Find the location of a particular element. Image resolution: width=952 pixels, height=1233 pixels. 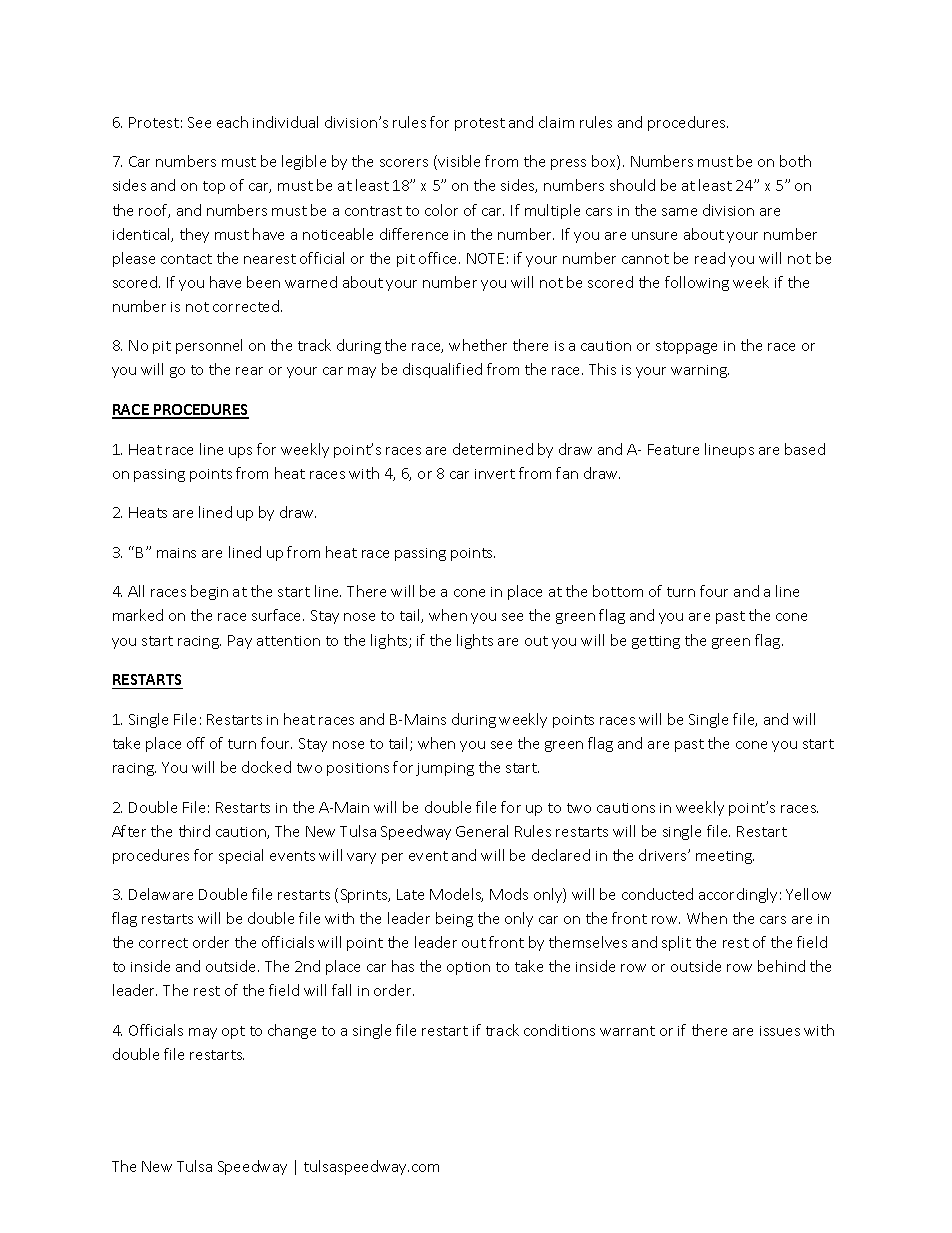

bottom is located at coordinates (618, 591).
